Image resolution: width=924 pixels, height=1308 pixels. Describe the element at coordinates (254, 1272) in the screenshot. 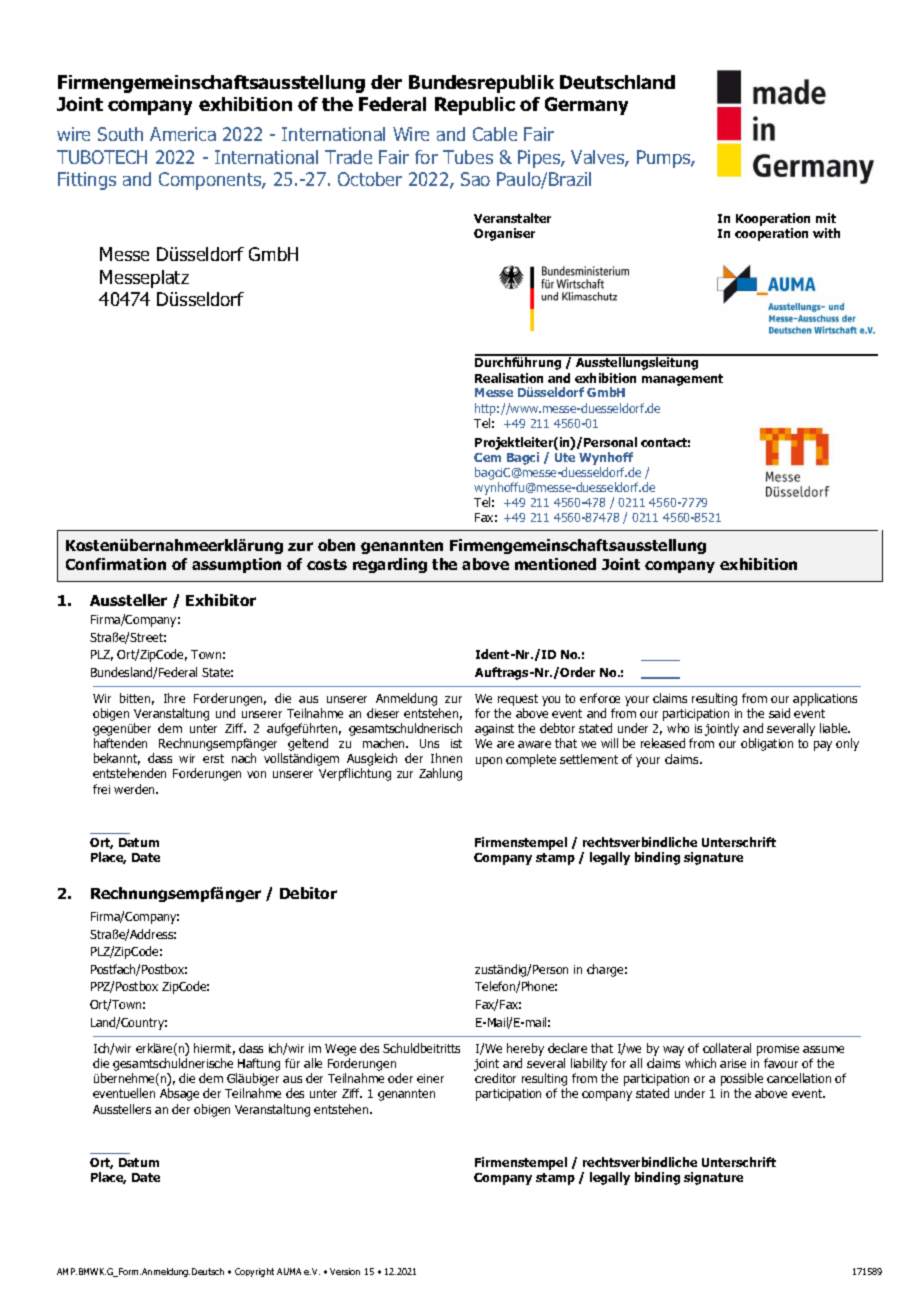

I see `Copyright` at that location.
